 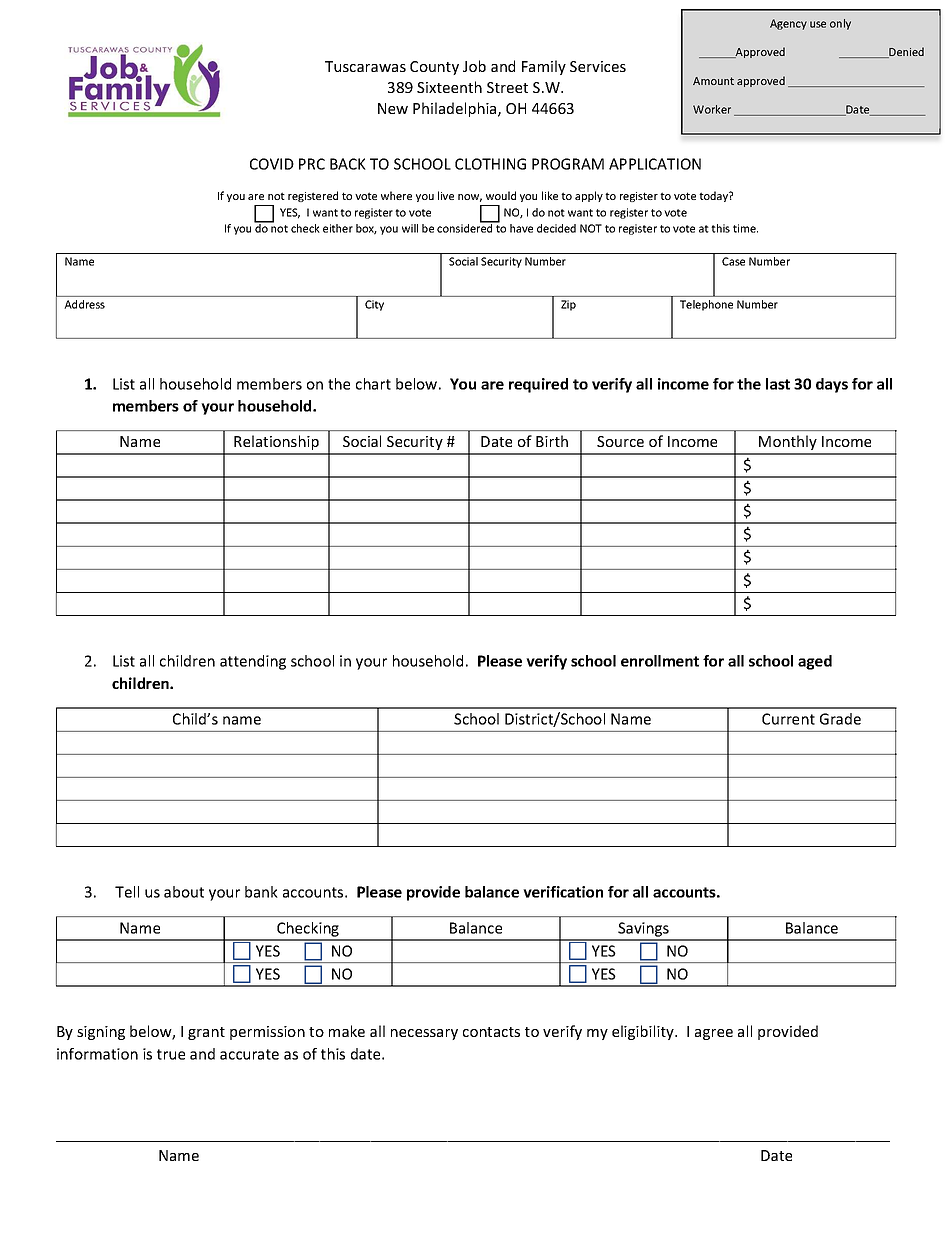 What do you see at coordinates (474, 66) in the screenshot?
I see `Job` at bounding box center [474, 66].
